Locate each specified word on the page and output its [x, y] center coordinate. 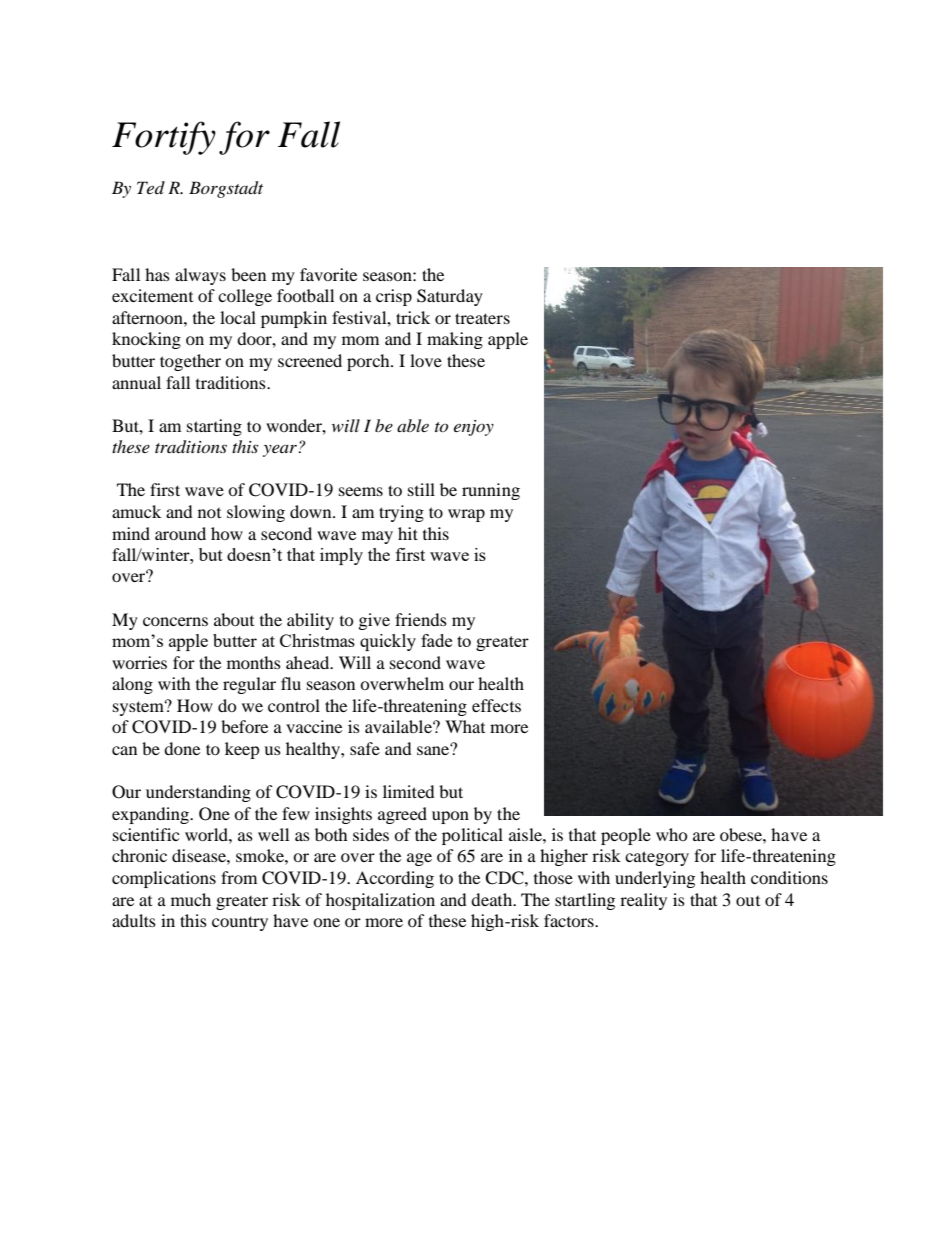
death [493, 899]
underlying [655, 879]
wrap [466, 515]
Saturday [450, 297]
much [191, 899]
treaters [482, 318]
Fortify [164, 138]
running [491, 491]
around [180, 533]
